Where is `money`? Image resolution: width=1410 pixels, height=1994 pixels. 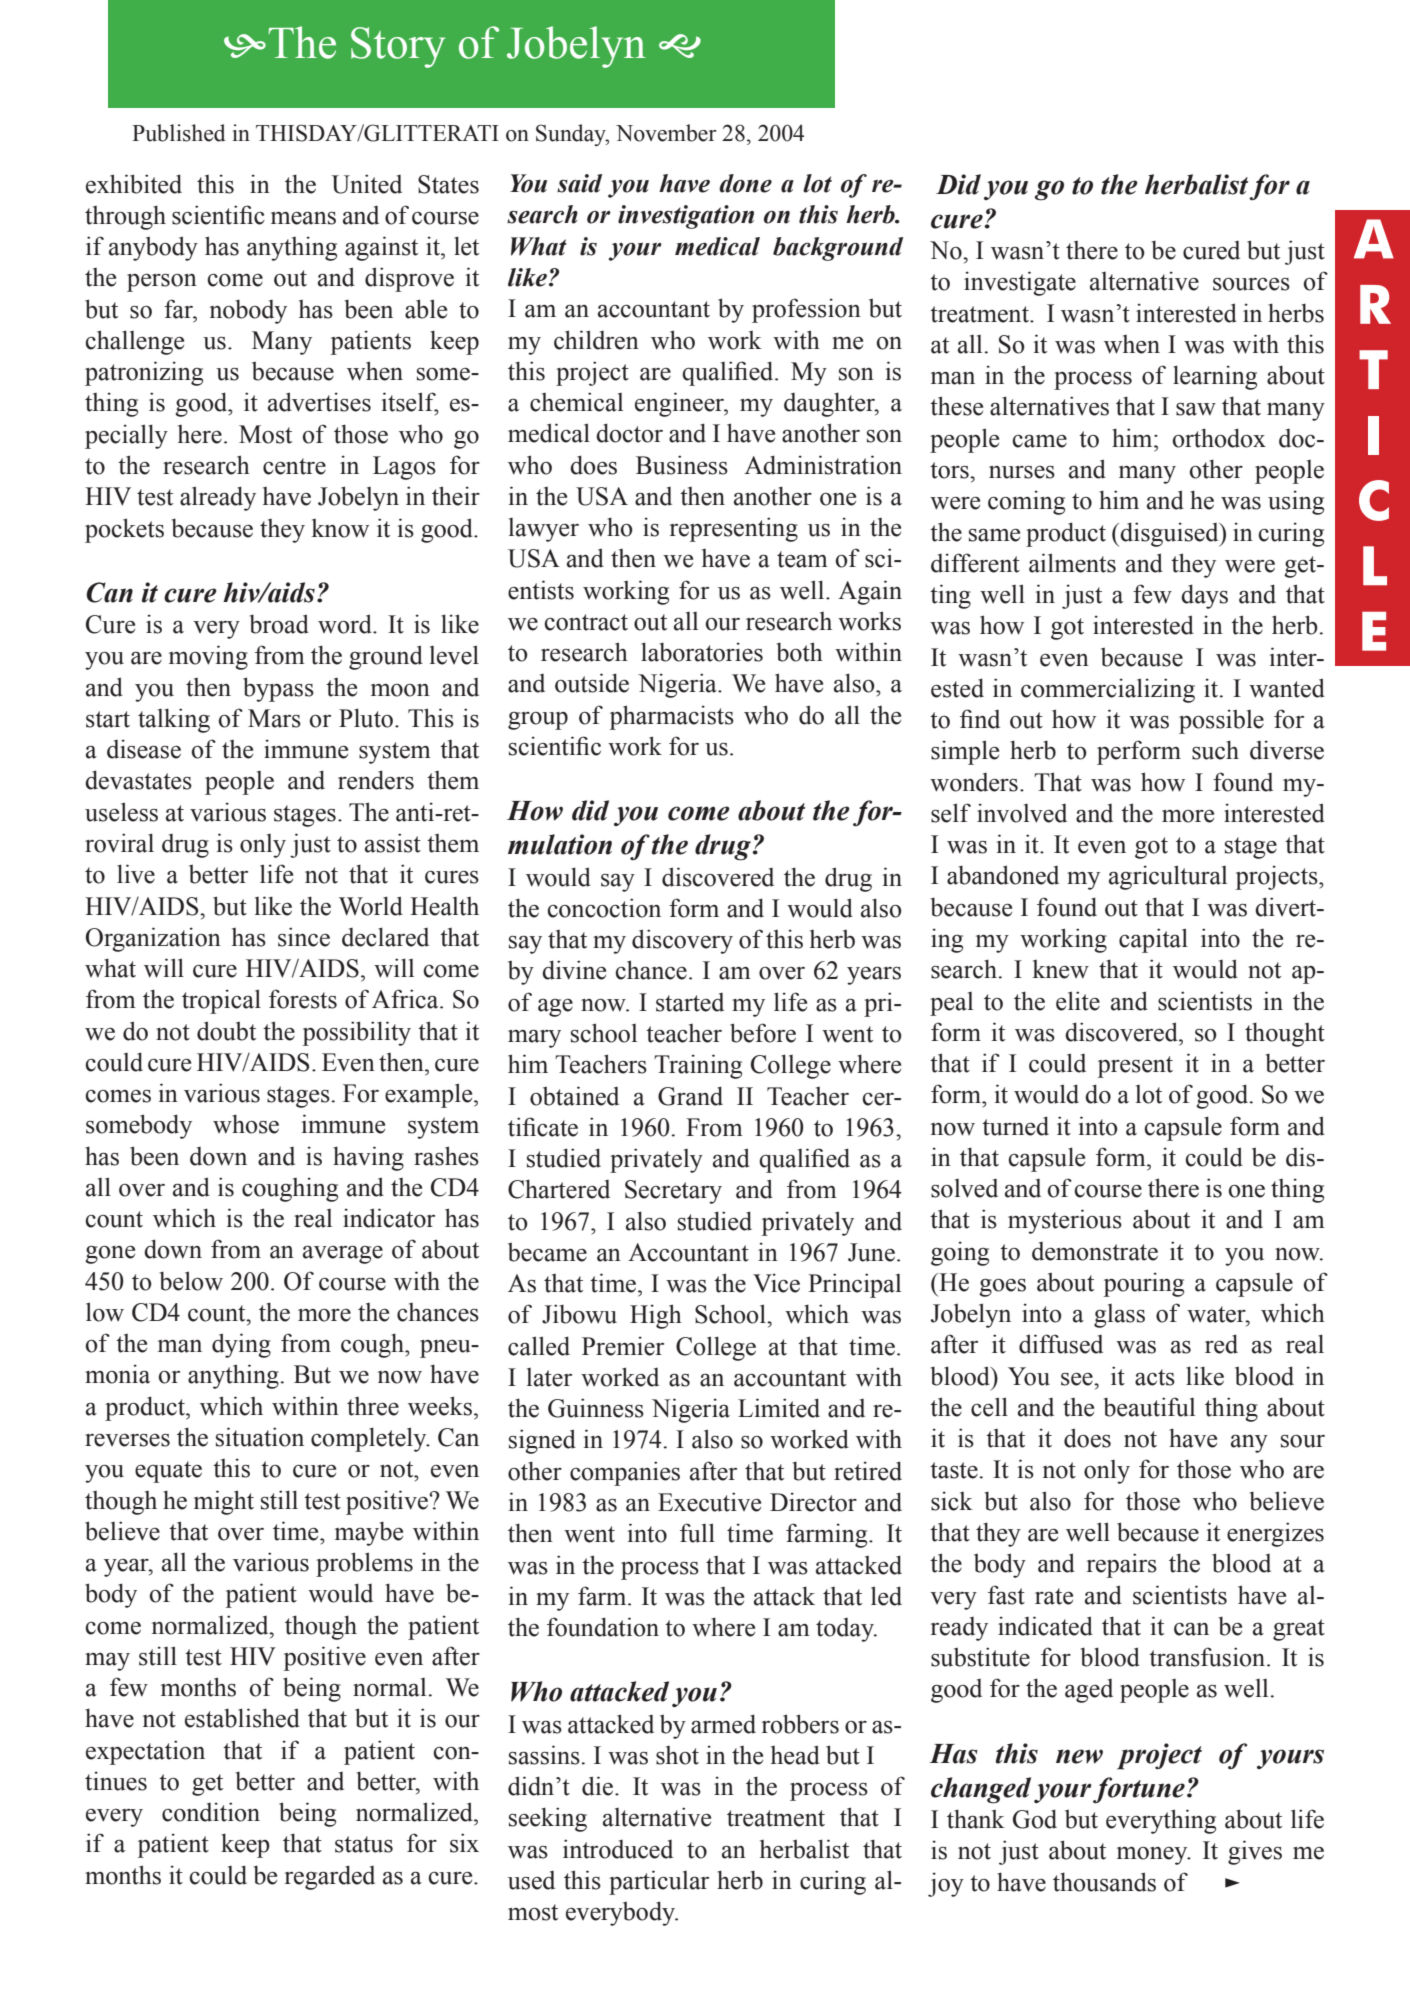 money is located at coordinates (1153, 1856).
